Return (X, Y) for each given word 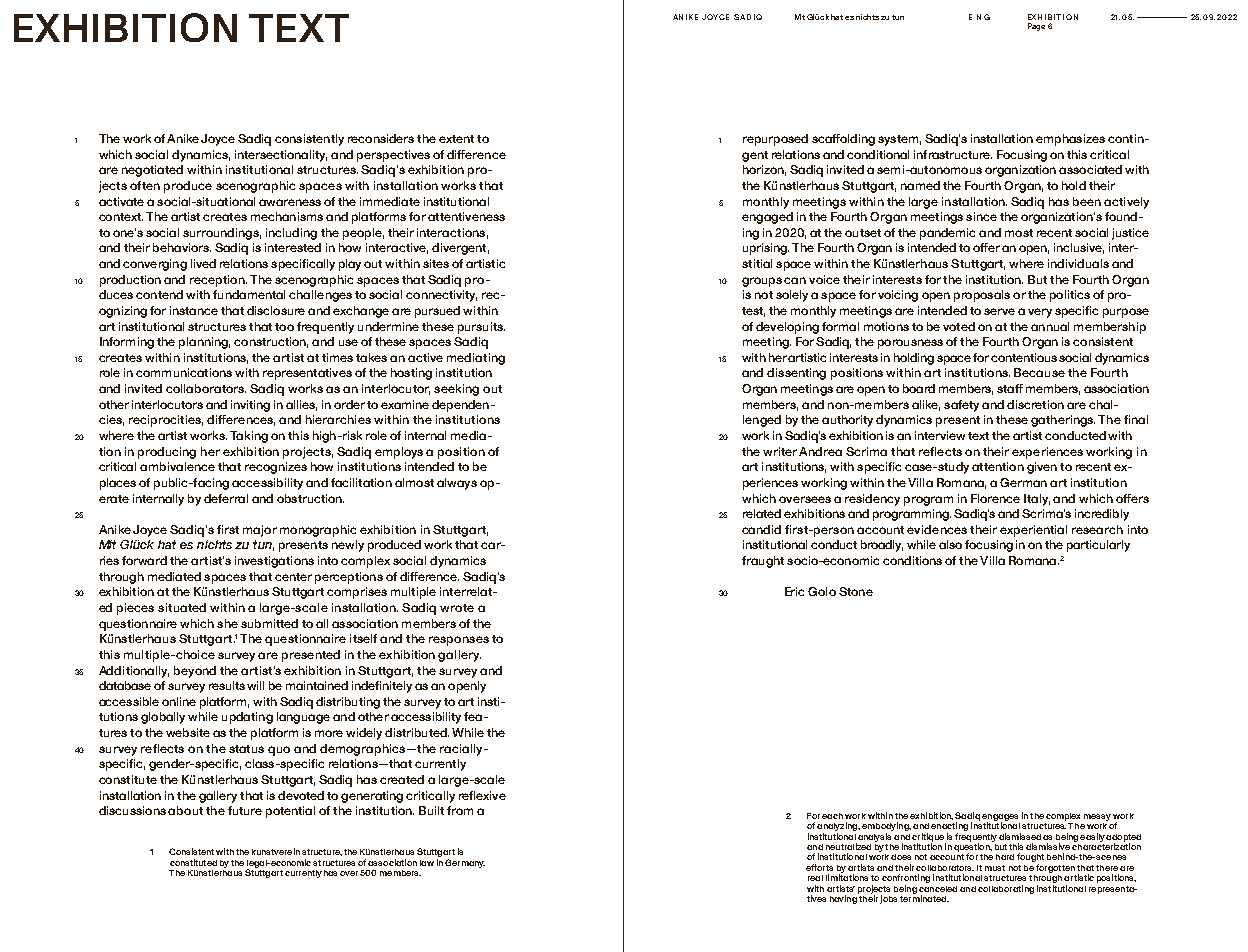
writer (781, 451)
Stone (856, 591)
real (815, 878)
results (227, 685)
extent (456, 139)
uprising (766, 249)
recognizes (276, 468)
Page (1036, 27)
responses (459, 641)
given (1042, 468)
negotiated (152, 171)
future (245, 810)
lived (203, 263)
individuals (1078, 263)
